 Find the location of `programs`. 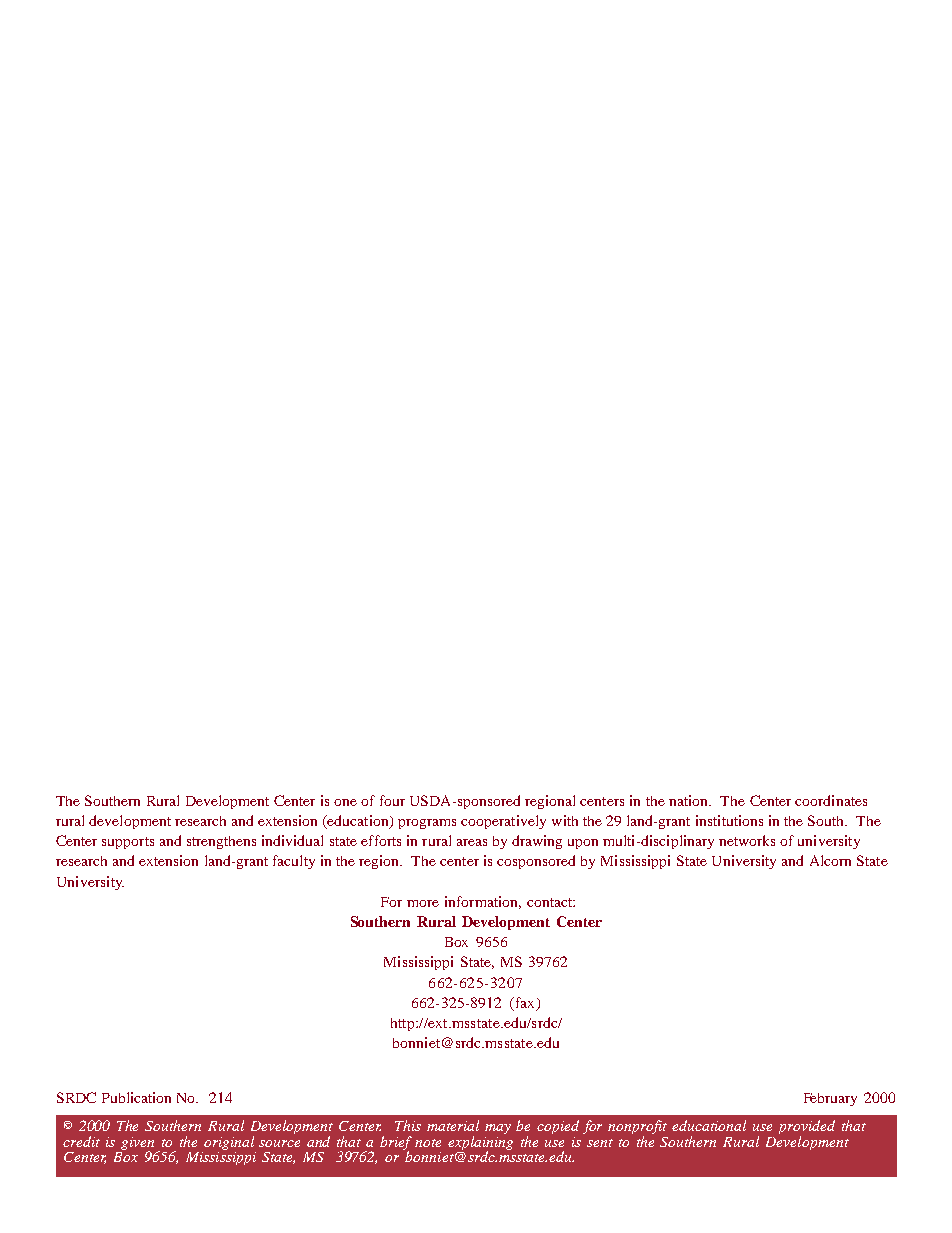

programs is located at coordinates (427, 824).
